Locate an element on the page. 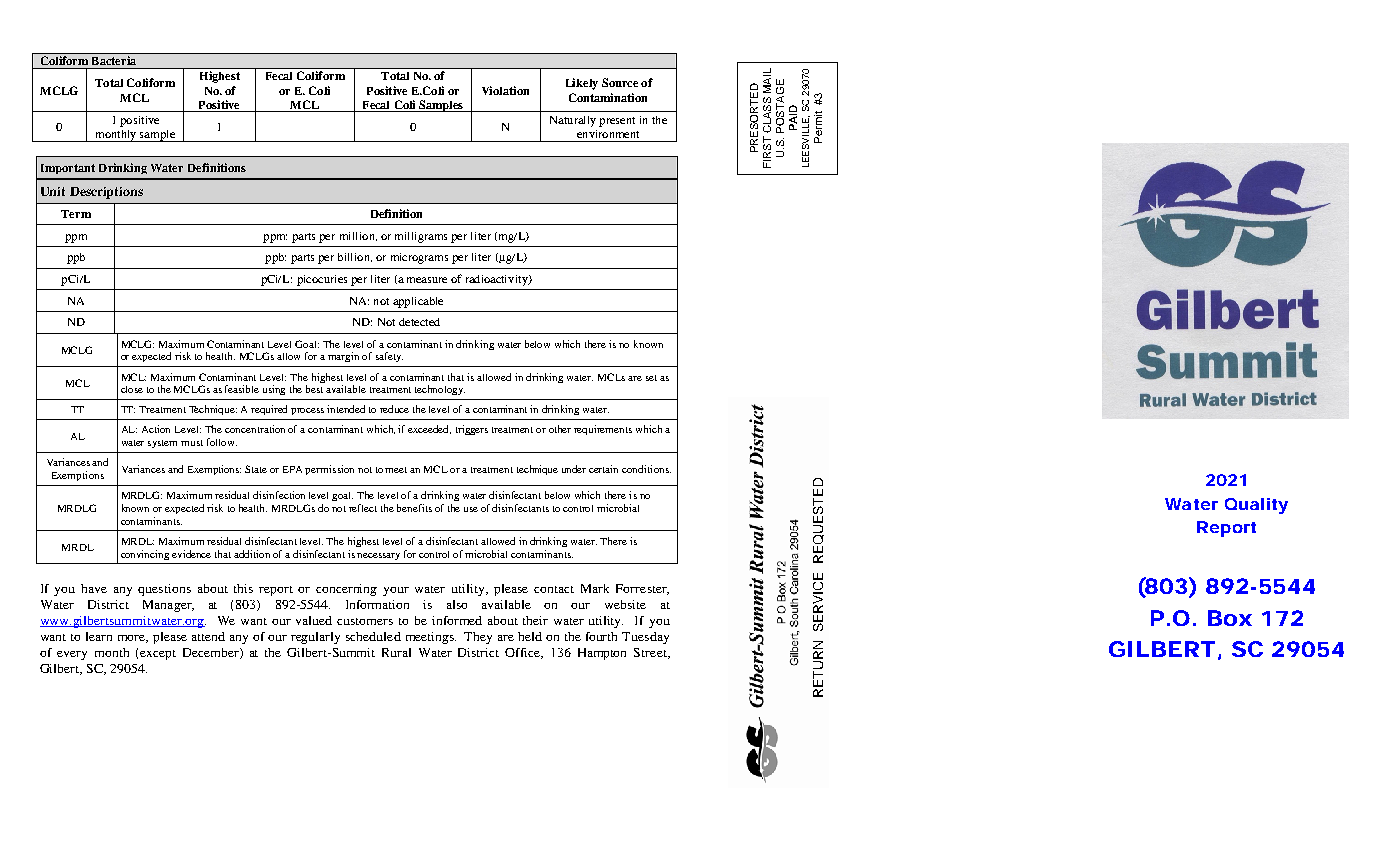  Source is located at coordinates (620, 82).
